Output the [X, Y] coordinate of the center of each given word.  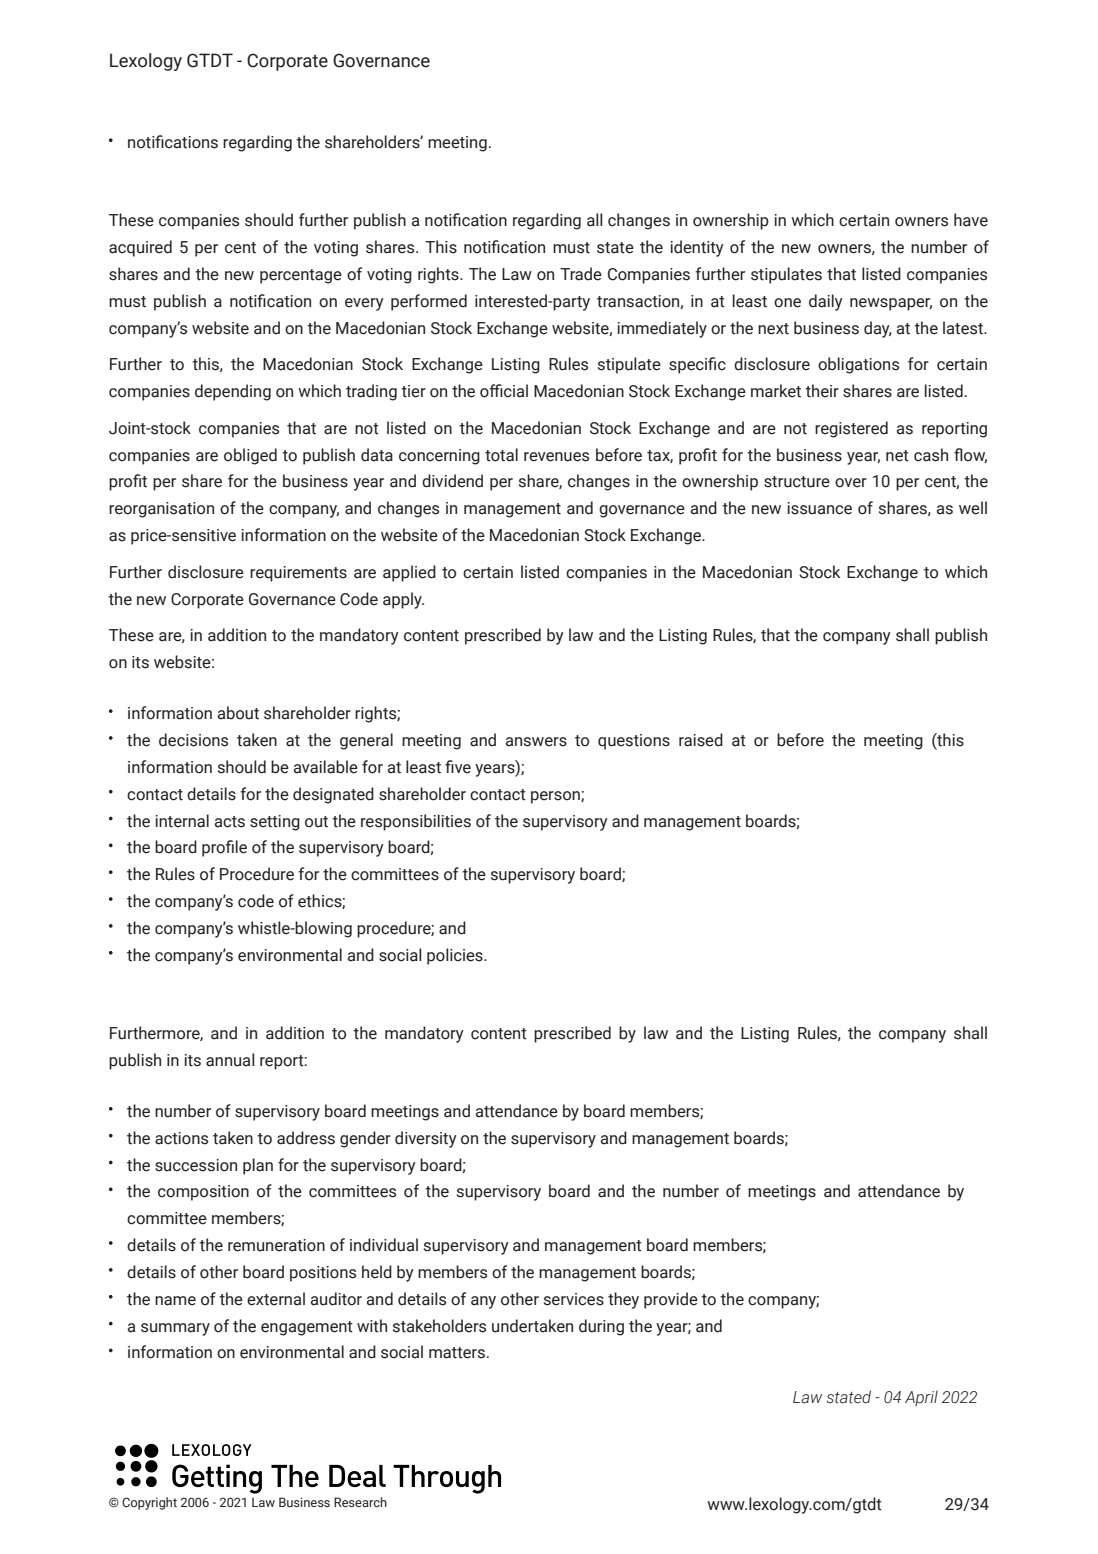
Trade [581, 274]
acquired [140, 248]
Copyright [149, 1503]
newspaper [891, 304]
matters [457, 1353]
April [921, 1398]
